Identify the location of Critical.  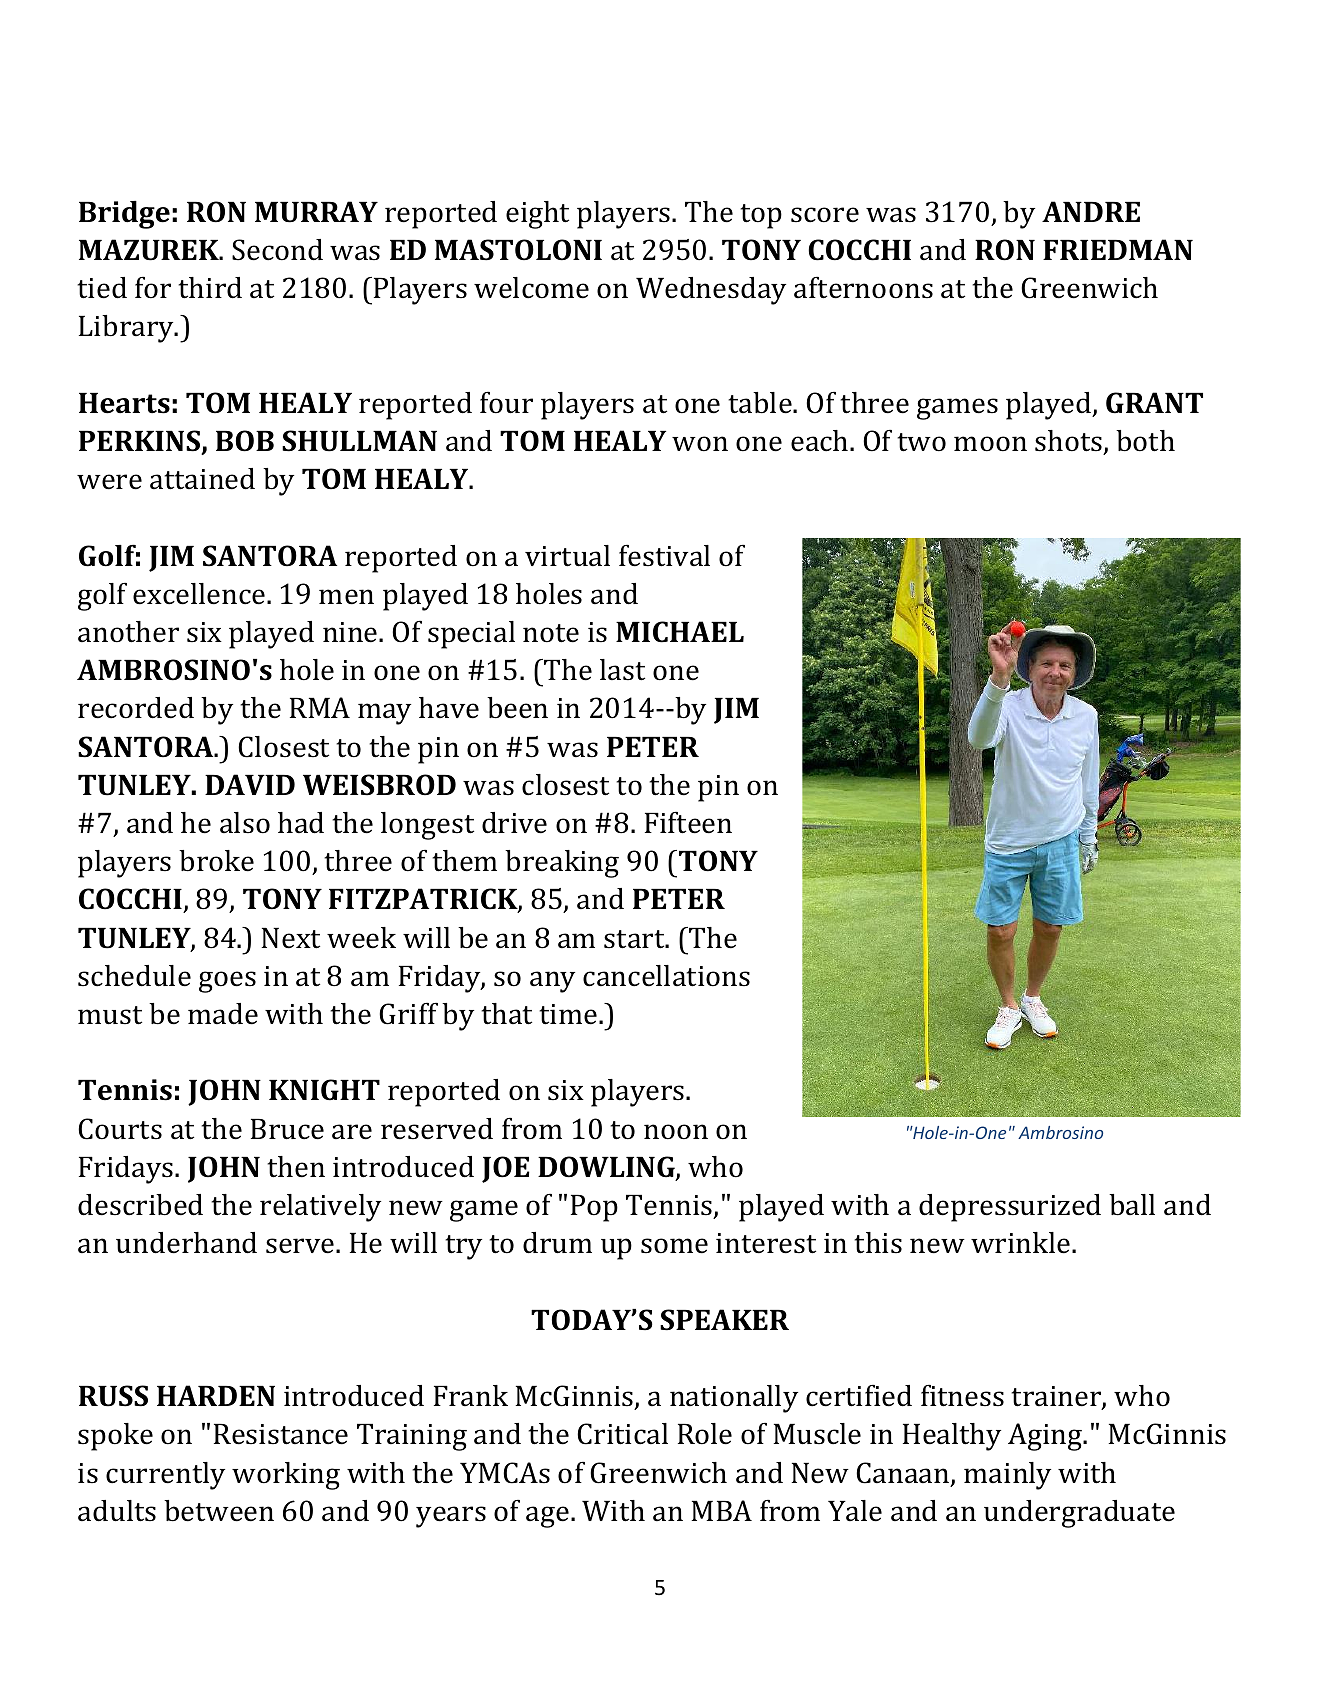
(622, 1434).
